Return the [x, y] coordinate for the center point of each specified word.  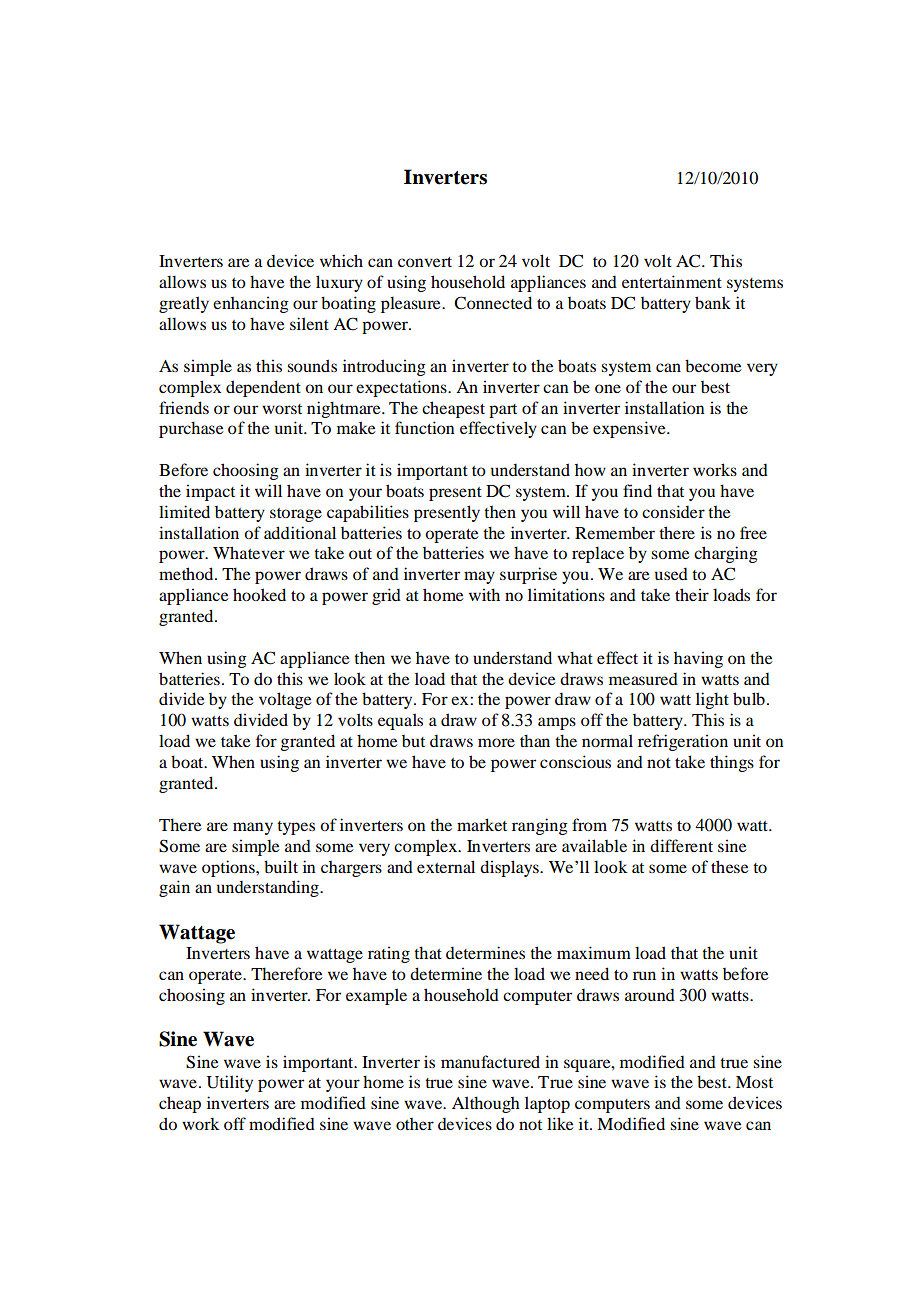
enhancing [251, 304]
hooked [259, 594]
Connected [493, 303]
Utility [230, 1083]
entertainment [672, 281]
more [496, 742]
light [712, 700]
